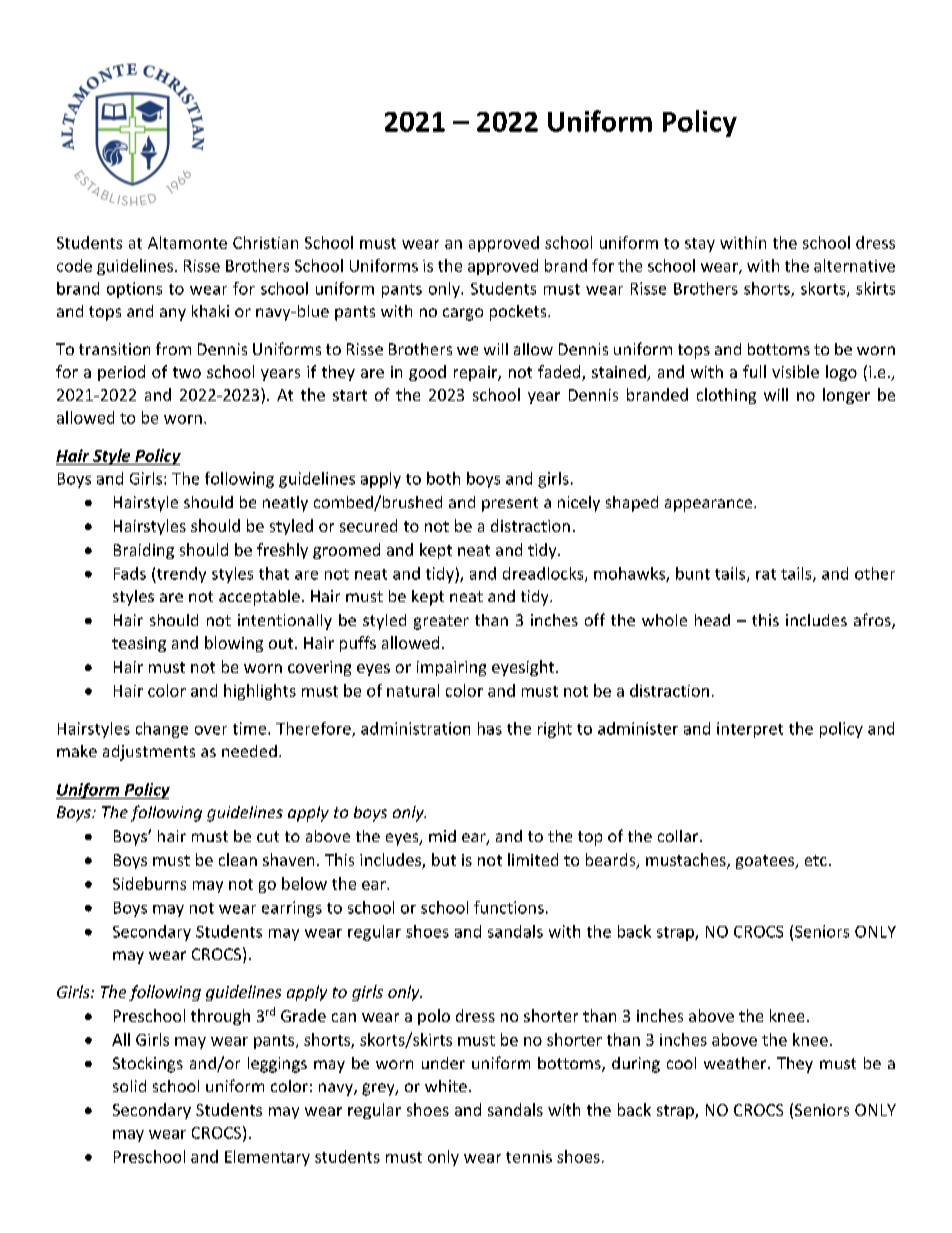  I want to click on weather, so click(736, 1063).
